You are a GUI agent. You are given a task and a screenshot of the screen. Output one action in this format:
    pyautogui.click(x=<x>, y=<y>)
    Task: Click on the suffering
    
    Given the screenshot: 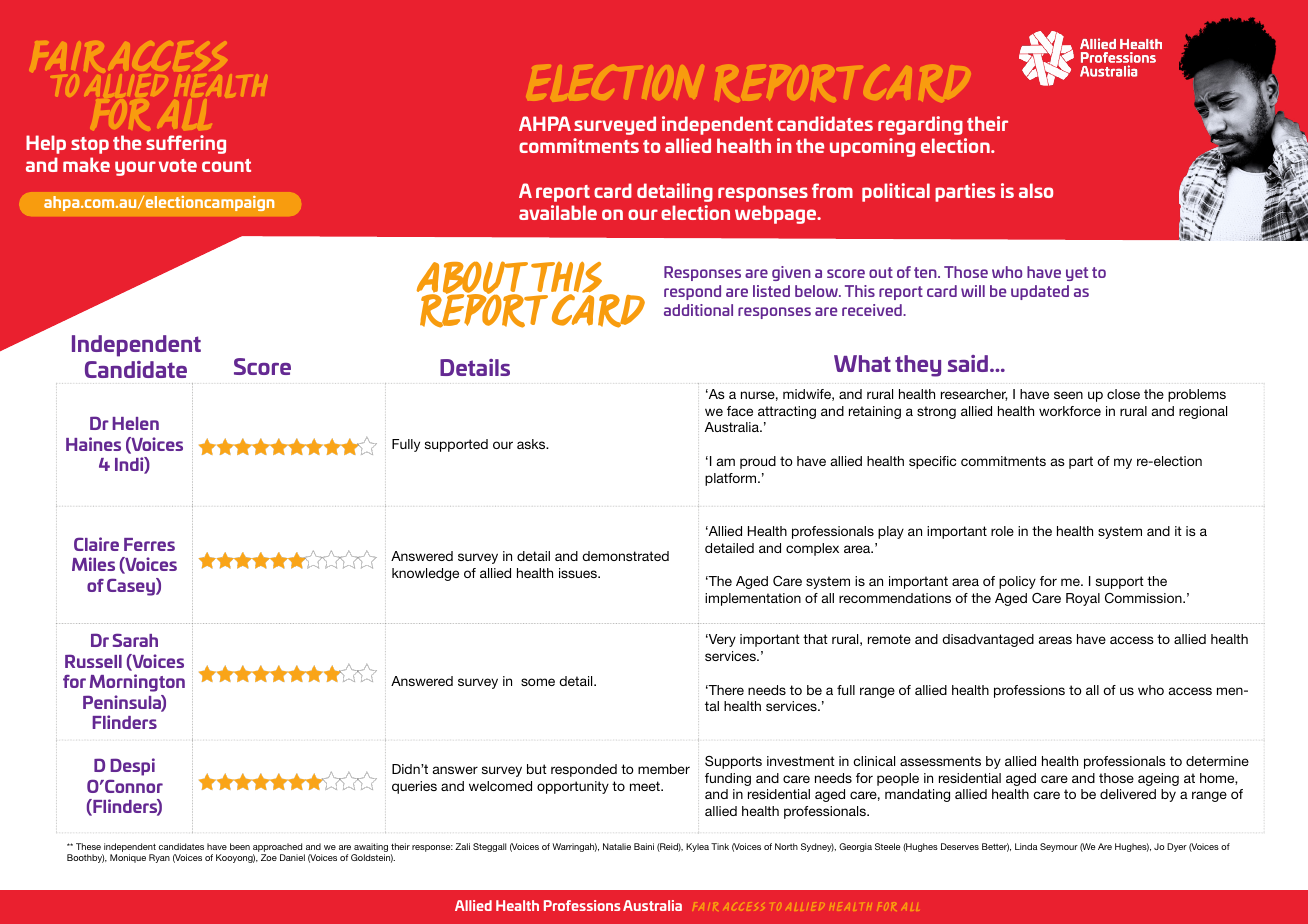 What is the action you would take?
    pyautogui.click(x=186, y=144)
